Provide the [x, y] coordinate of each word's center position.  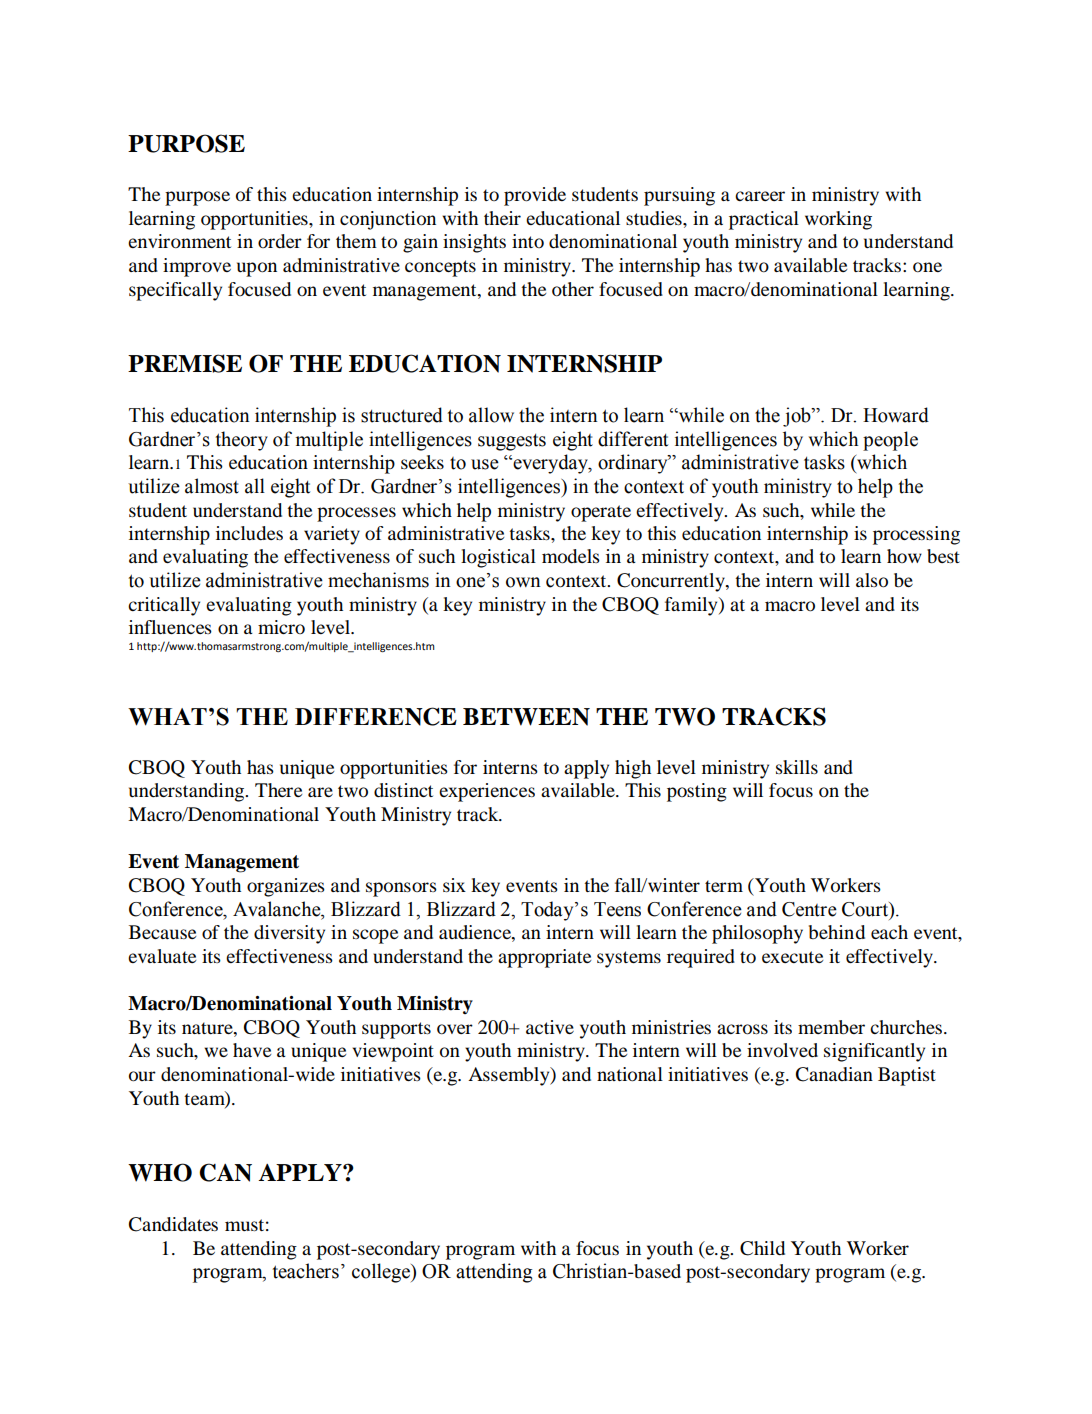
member [831, 1027]
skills [797, 767]
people [890, 441]
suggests [512, 442]
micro [281, 627]
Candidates [173, 1224]
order [280, 241]
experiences [487, 792]
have [252, 1050]
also [872, 580]
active [550, 1027]
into [528, 241]
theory [242, 441]
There [278, 790]
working [838, 220]
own [523, 582]
